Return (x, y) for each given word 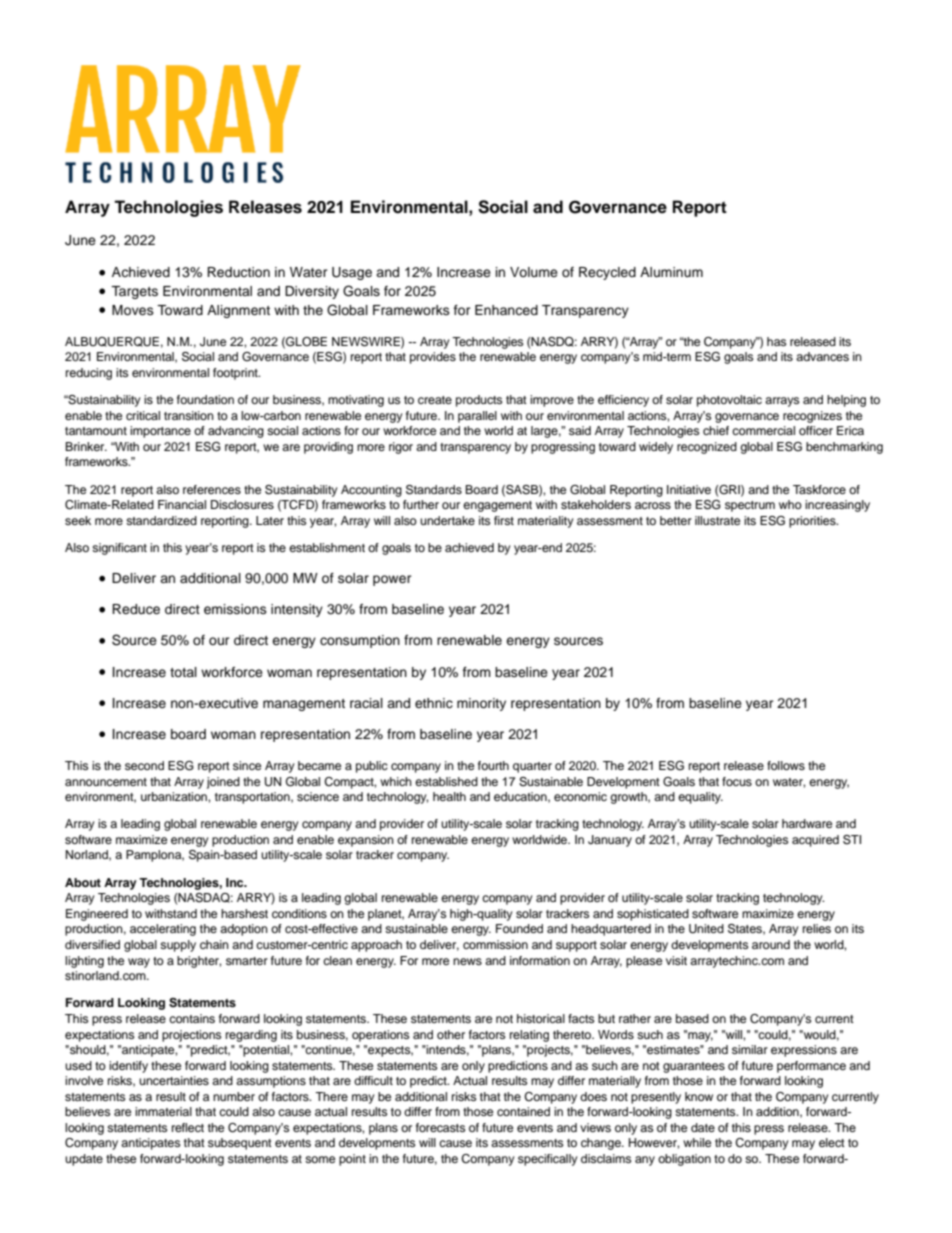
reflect (188, 1127)
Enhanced (506, 310)
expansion (366, 841)
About (83, 882)
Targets (134, 292)
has (776, 341)
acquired (815, 841)
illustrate (717, 520)
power (392, 580)
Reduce (136, 609)
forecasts (440, 1127)
